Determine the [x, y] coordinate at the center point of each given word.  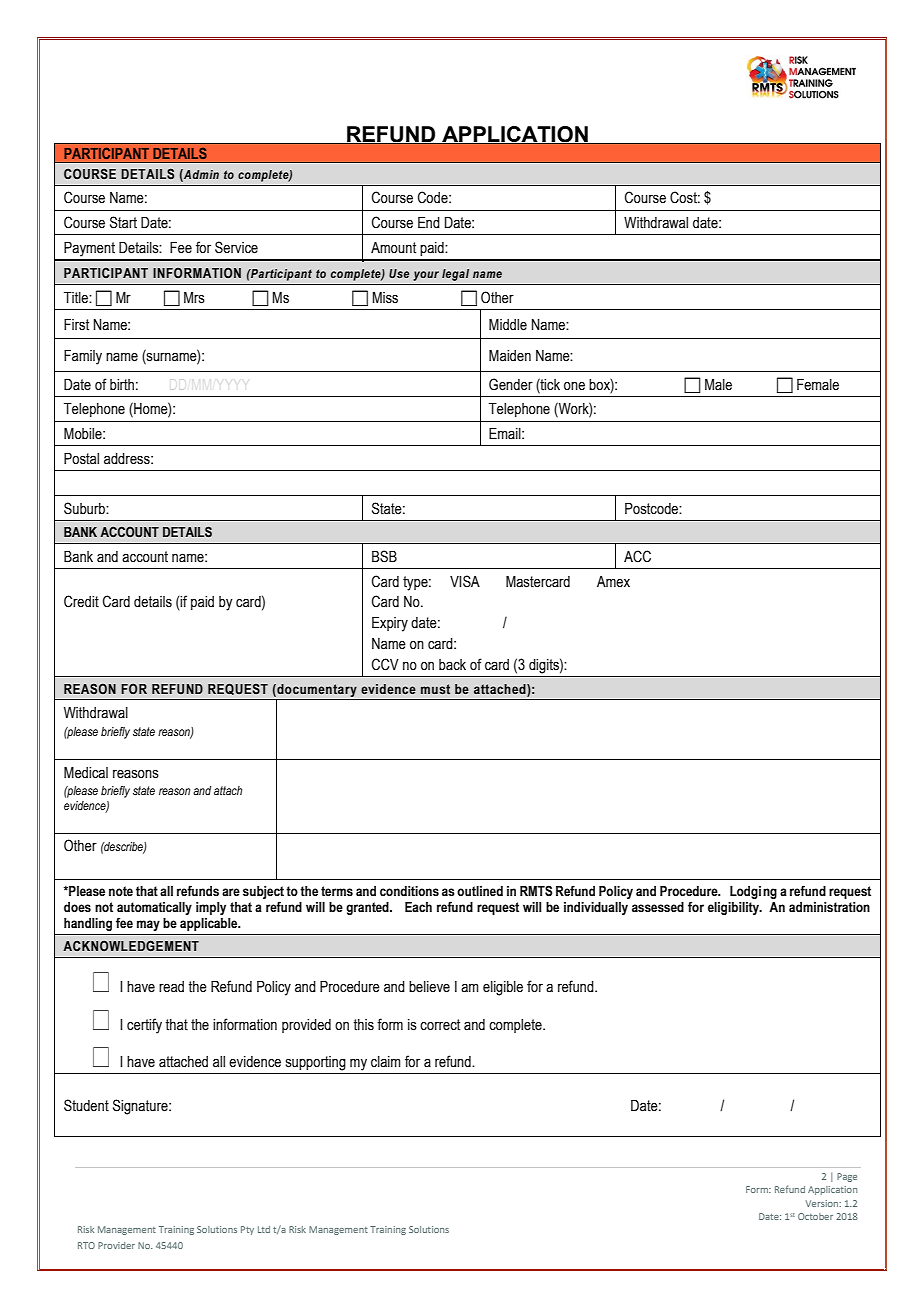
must [435, 689]
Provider [116, 1245]
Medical [86, 773]
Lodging [753, 892]
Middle [508, 325]
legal [455, 275]
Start [123, 222]
